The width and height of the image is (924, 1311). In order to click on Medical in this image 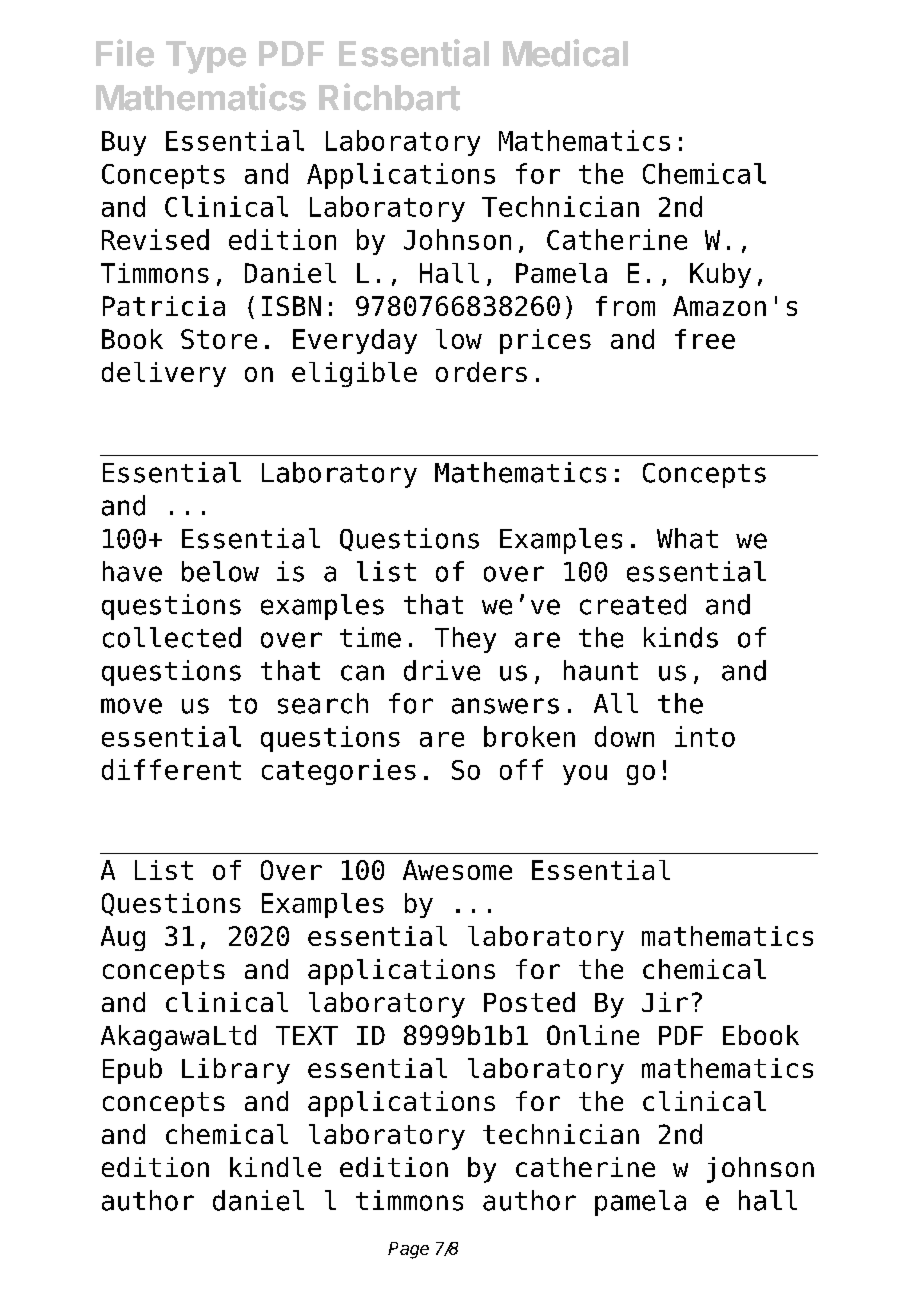, I will do `click(565, 53)`.
